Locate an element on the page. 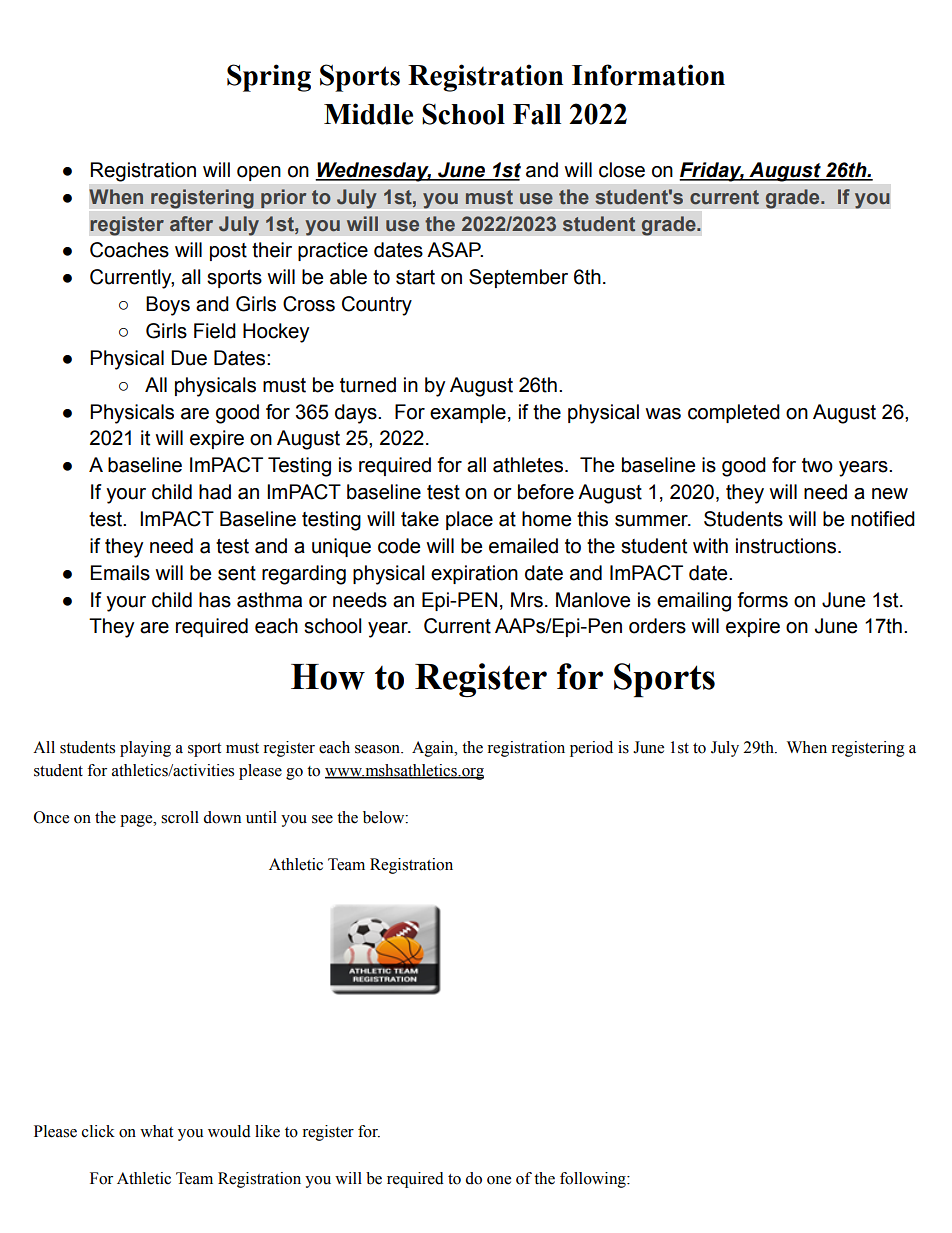  forms is located at coordinates (762, 600).
